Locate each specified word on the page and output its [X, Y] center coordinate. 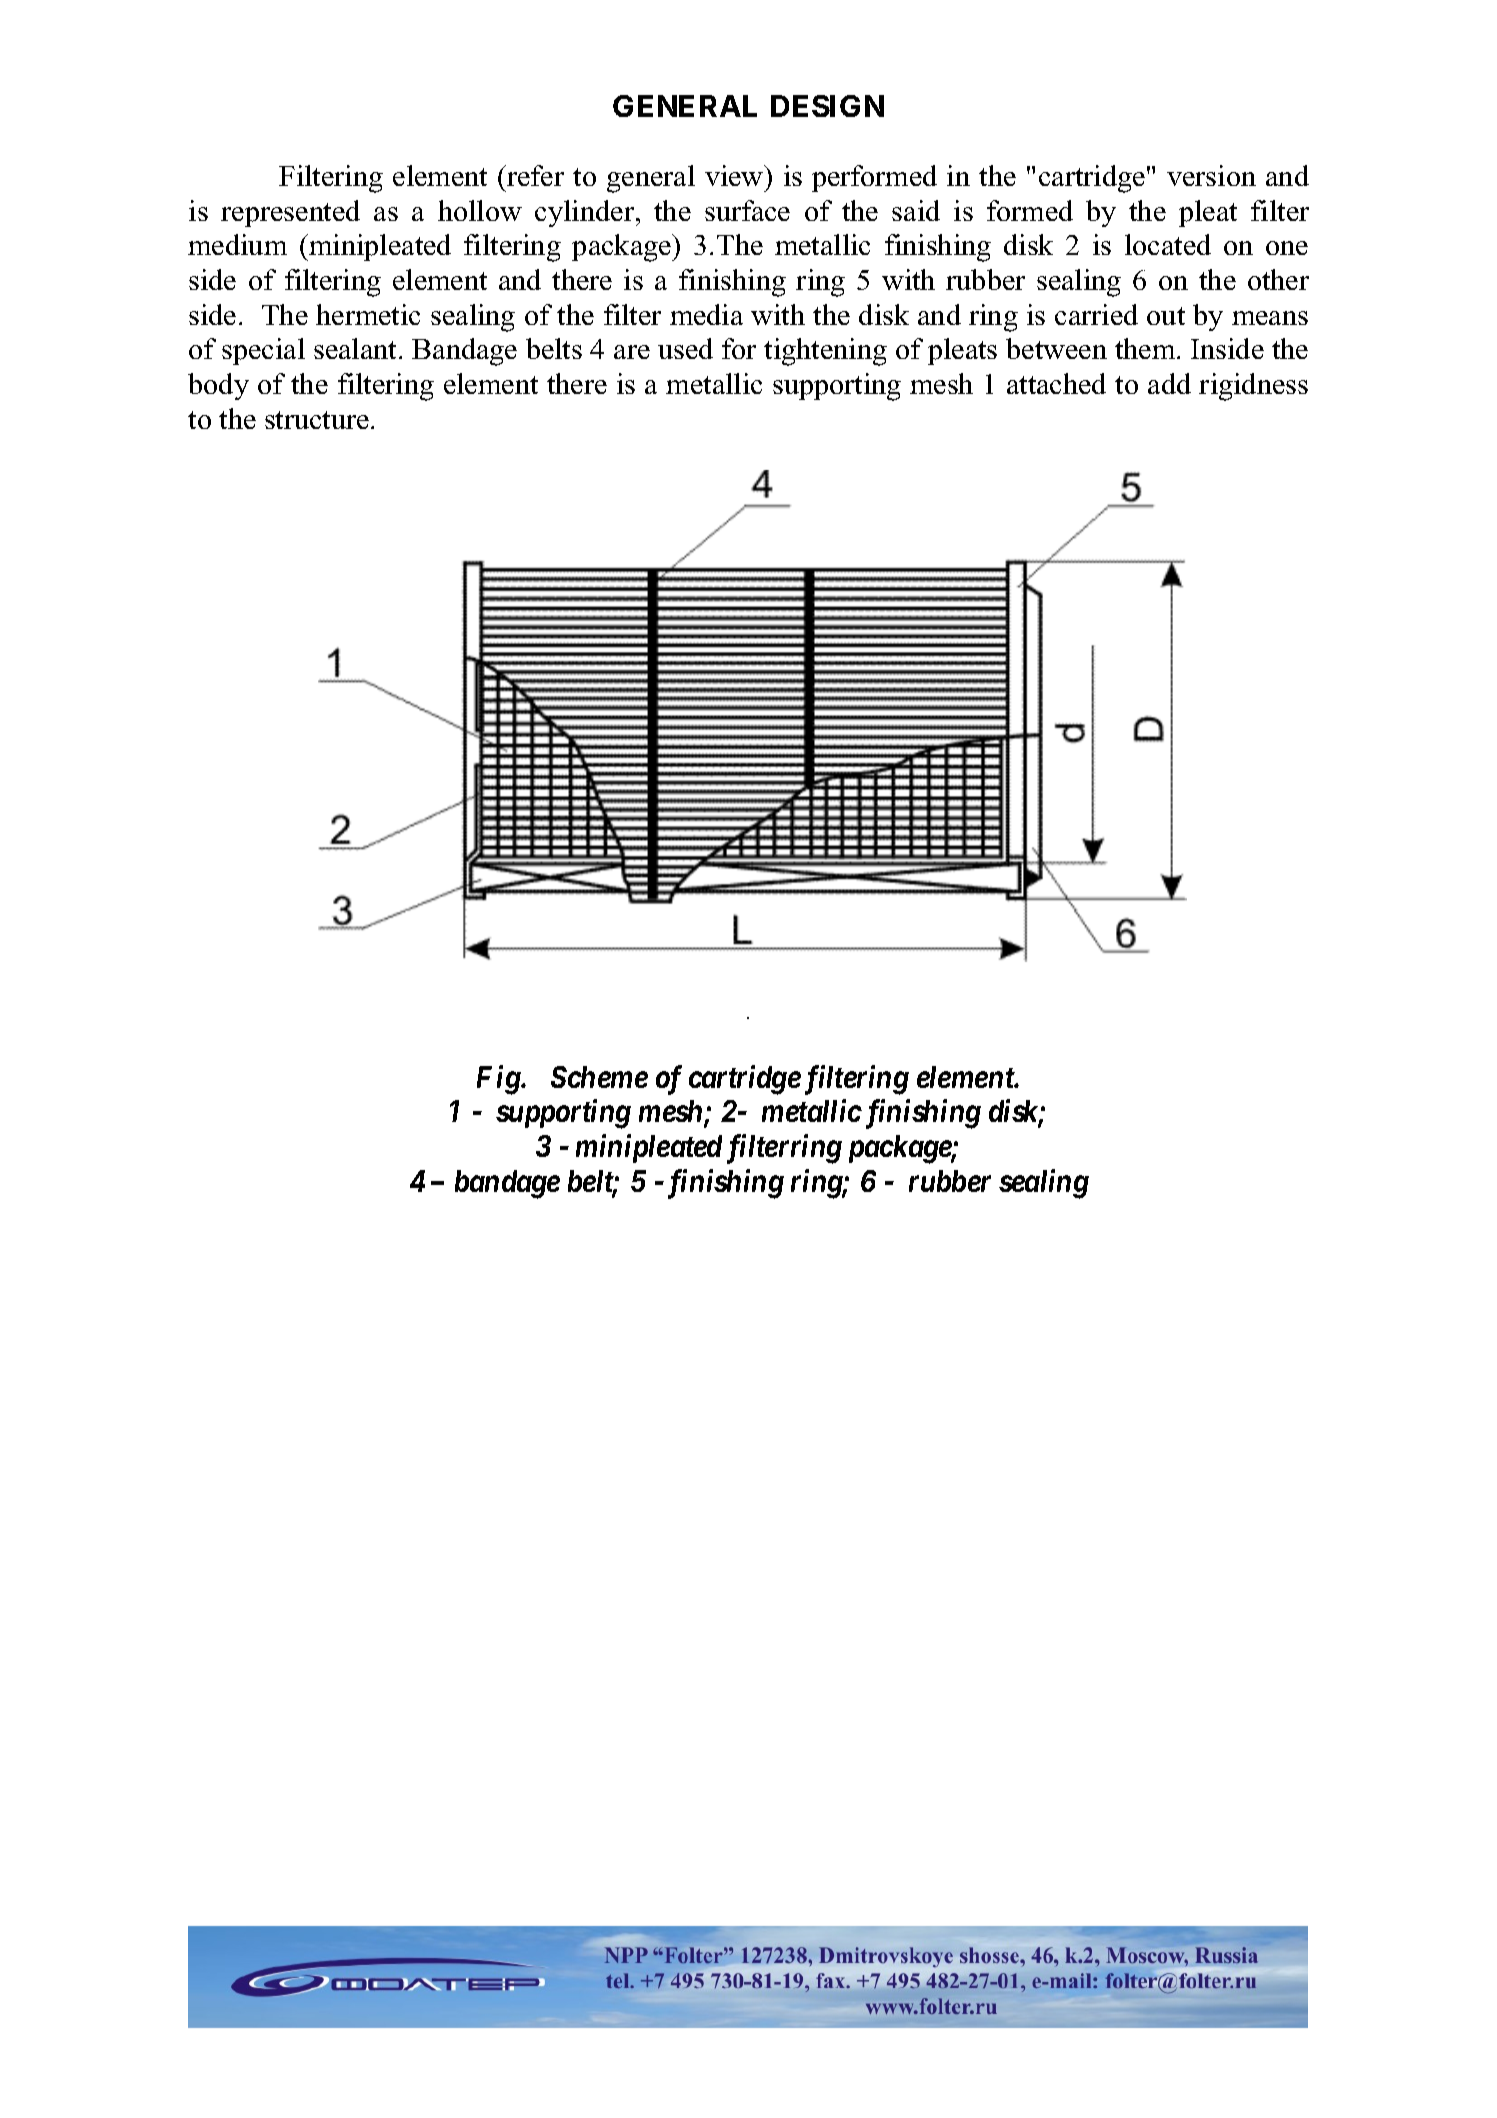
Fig [499, 1080]
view [735, 175]
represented [290, 213]
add [1169, 383]
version [1211, 175]
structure [318, 420]
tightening [825, 352]
